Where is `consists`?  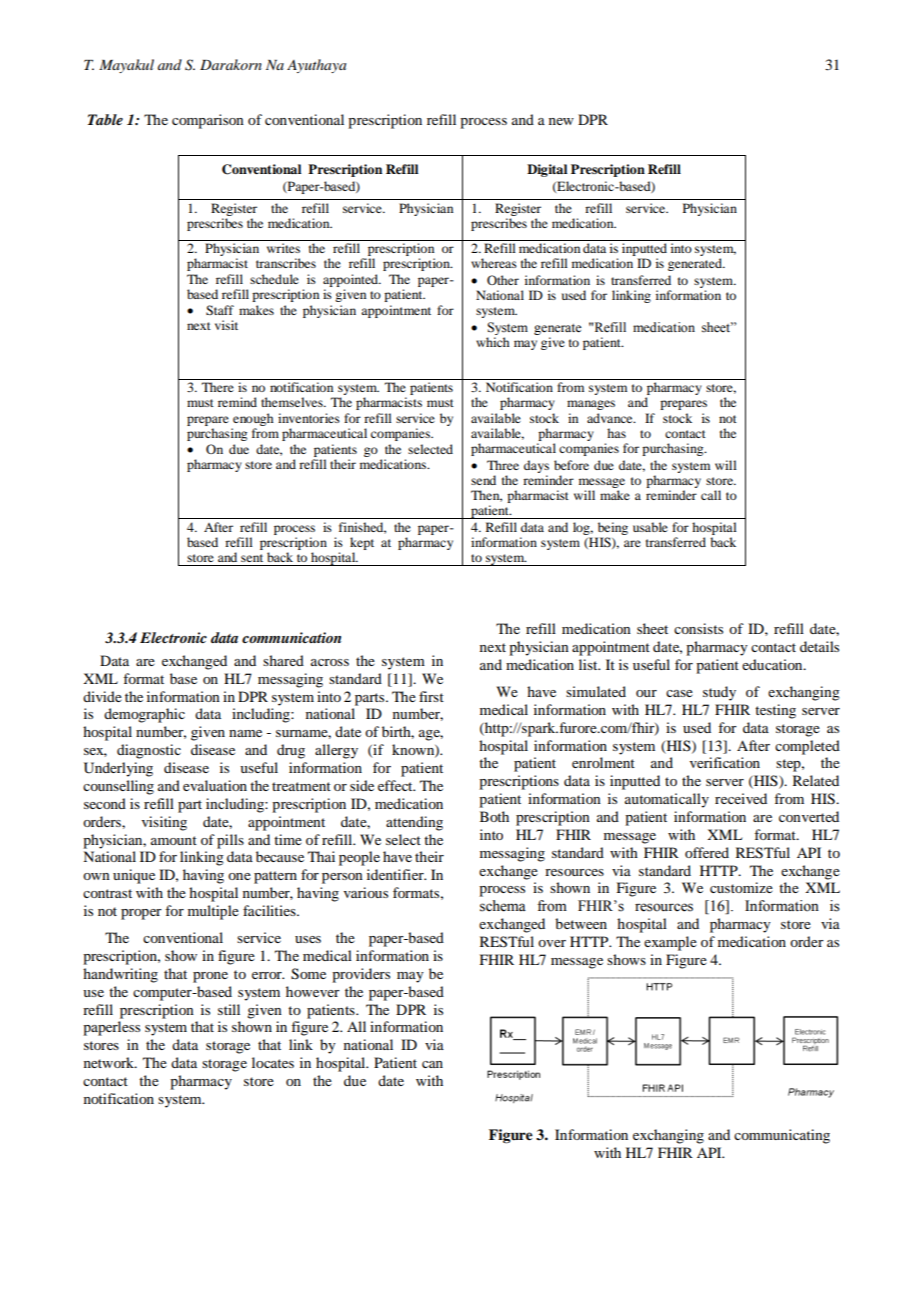
consists is located at coordinates (698, 628).
